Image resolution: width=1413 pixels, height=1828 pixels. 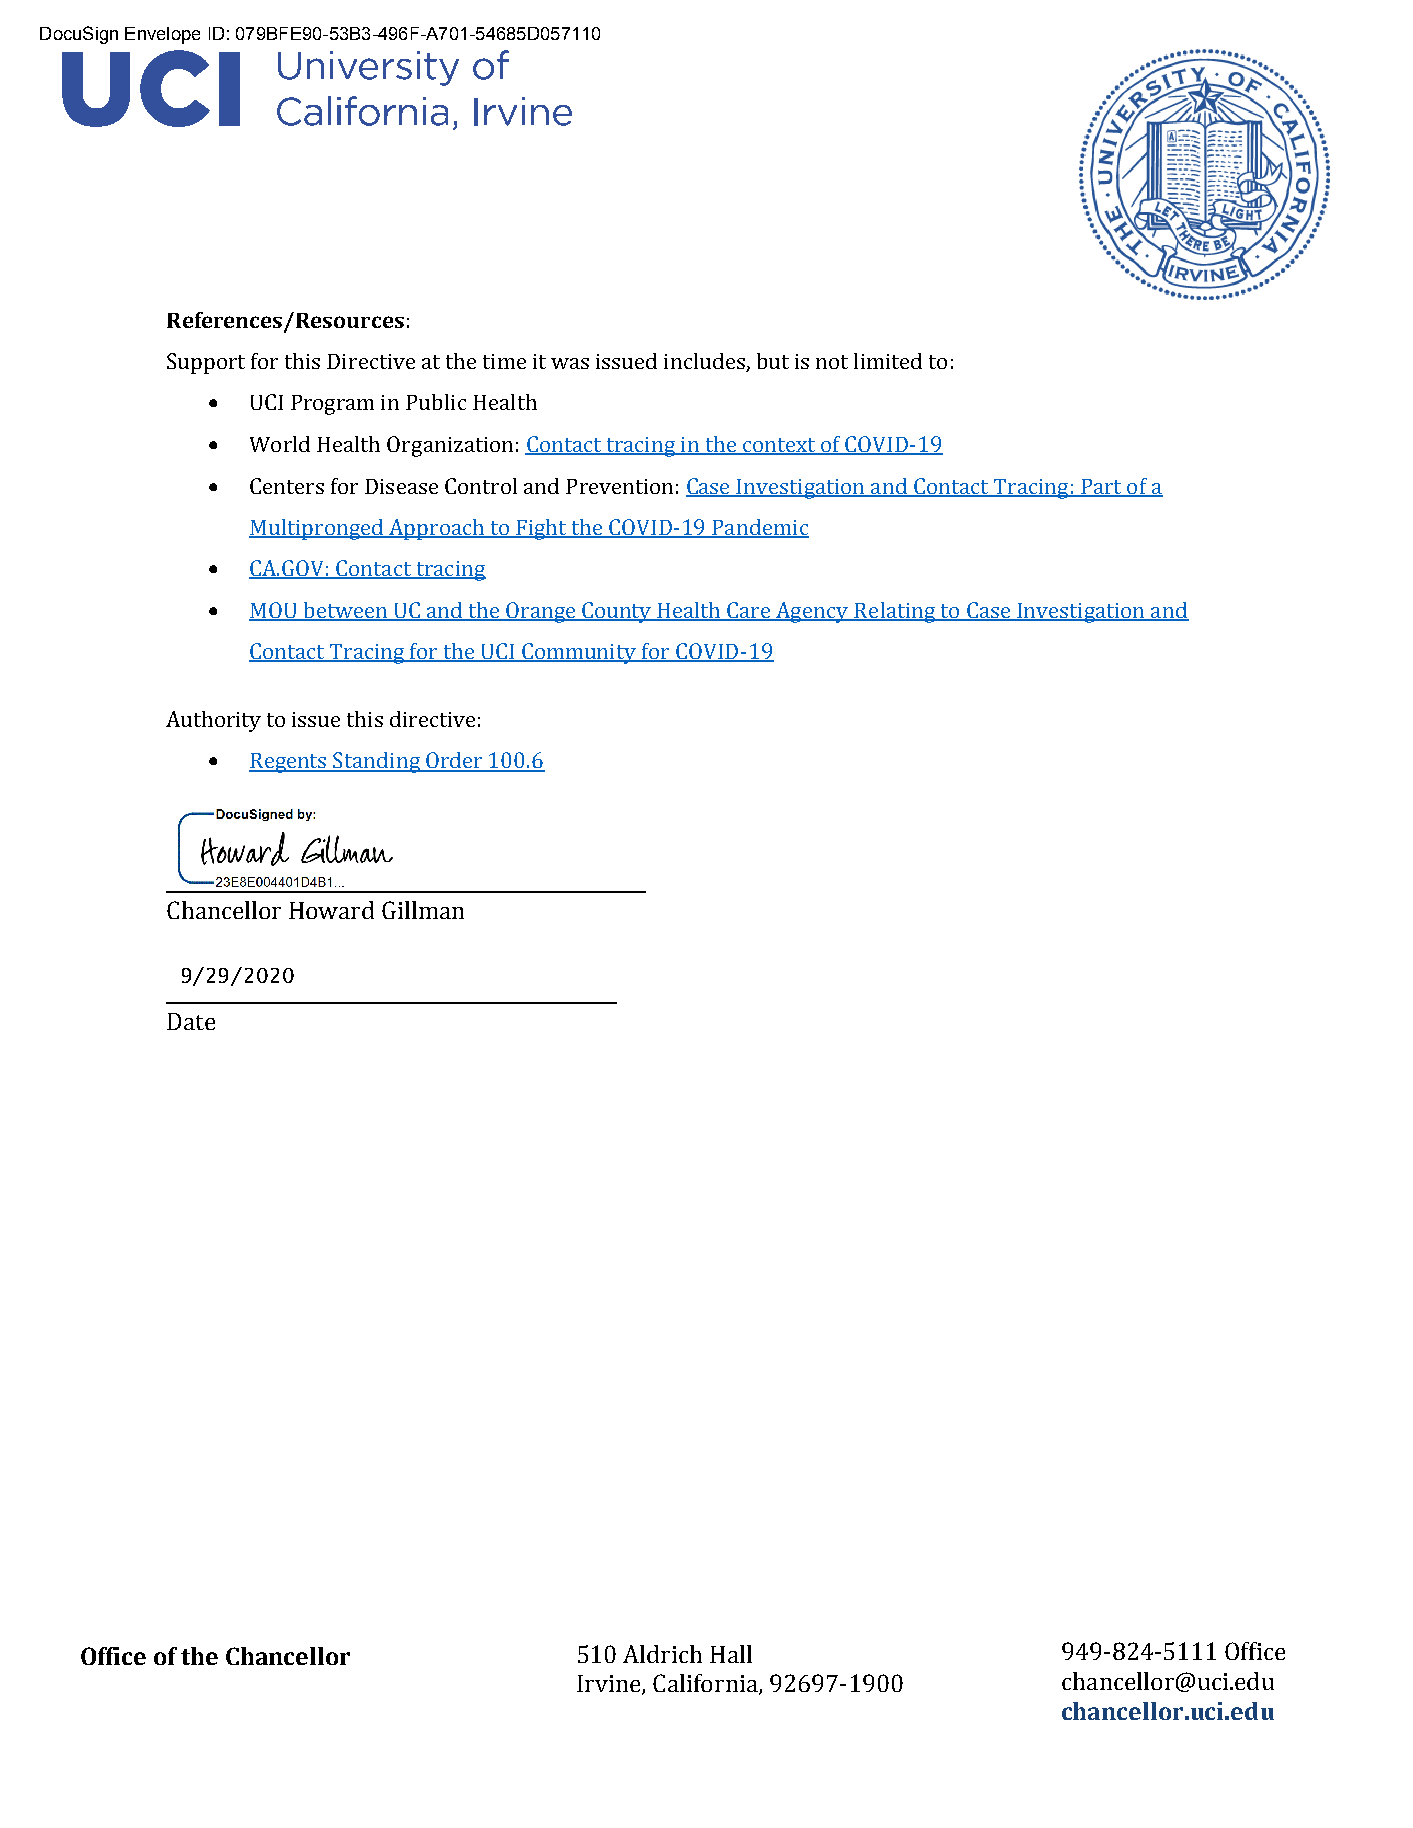 What do you see at coordinates (662, 1654) in the image?
I see `Aldrich` at bounding box center [662, 1654].
